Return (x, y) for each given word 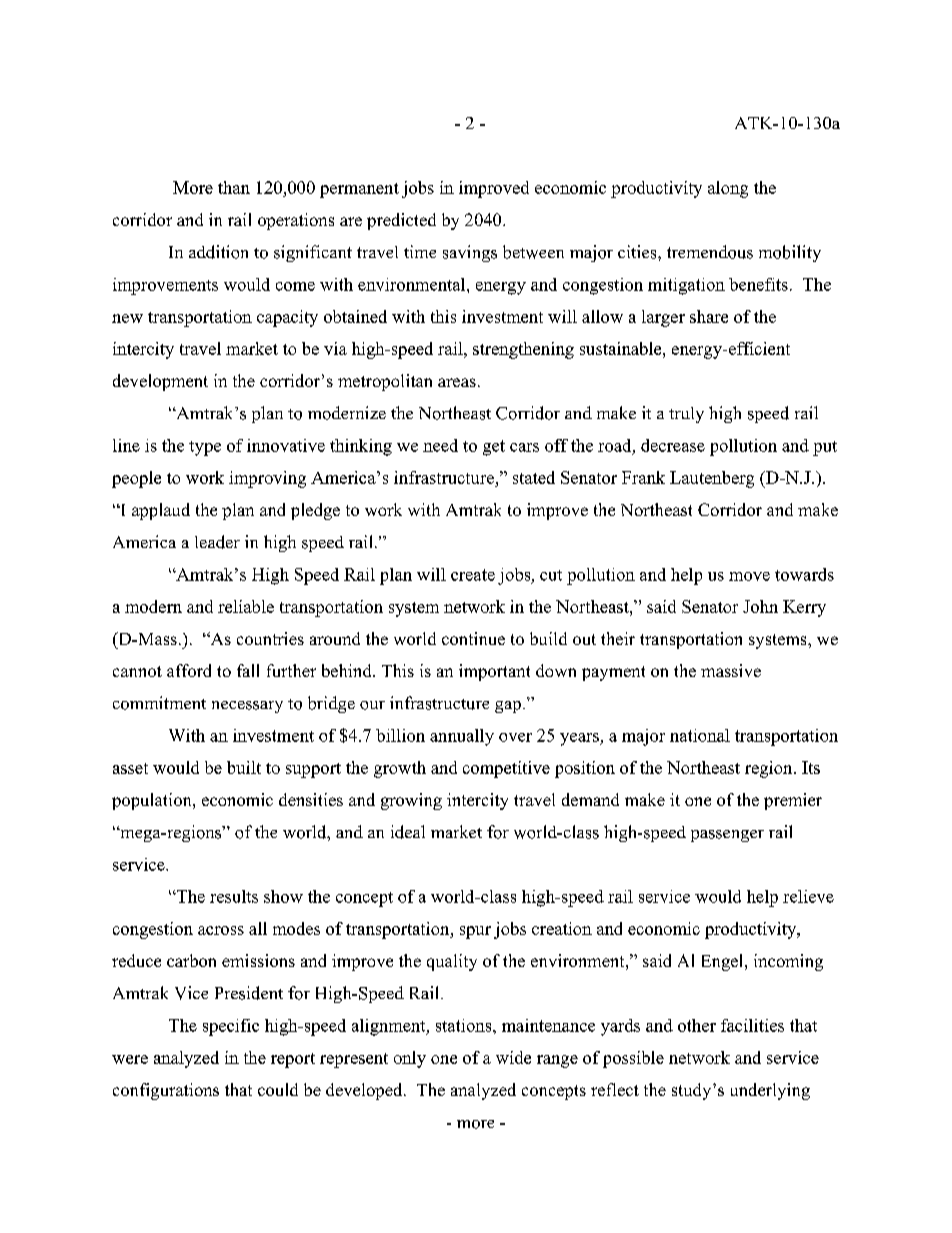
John (760, 606)
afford (189, 670)
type (205, 448)
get (494, 448)
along (728, 189)
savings (470, 253)
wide (513, 1057)
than (234, 187)
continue (473, 638)
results (234, 896)
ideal (408, 832)
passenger (727, 836)
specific (231, 1027)
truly (686, 415)
